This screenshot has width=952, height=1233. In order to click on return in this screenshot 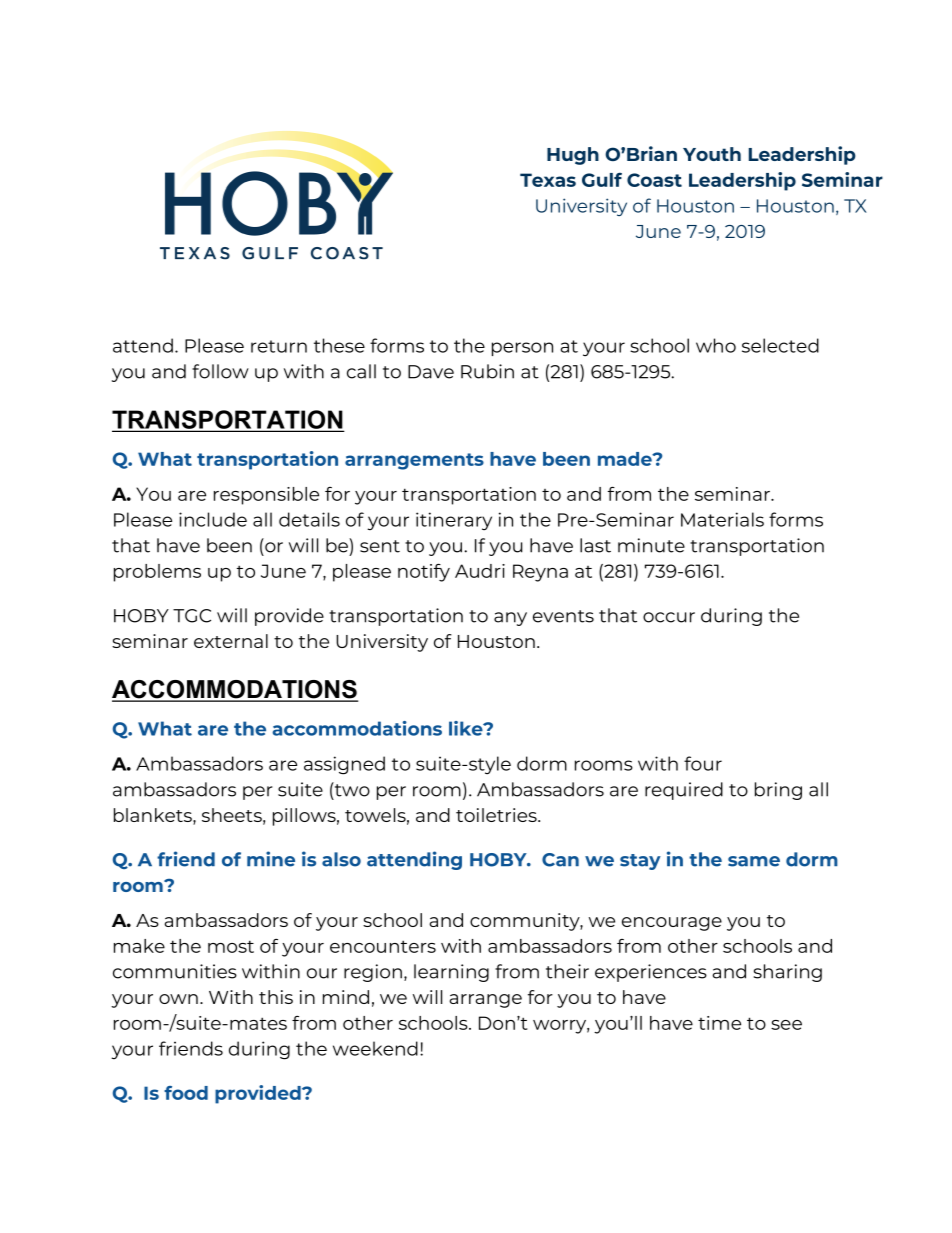, I will do `click(279, 346)`.
